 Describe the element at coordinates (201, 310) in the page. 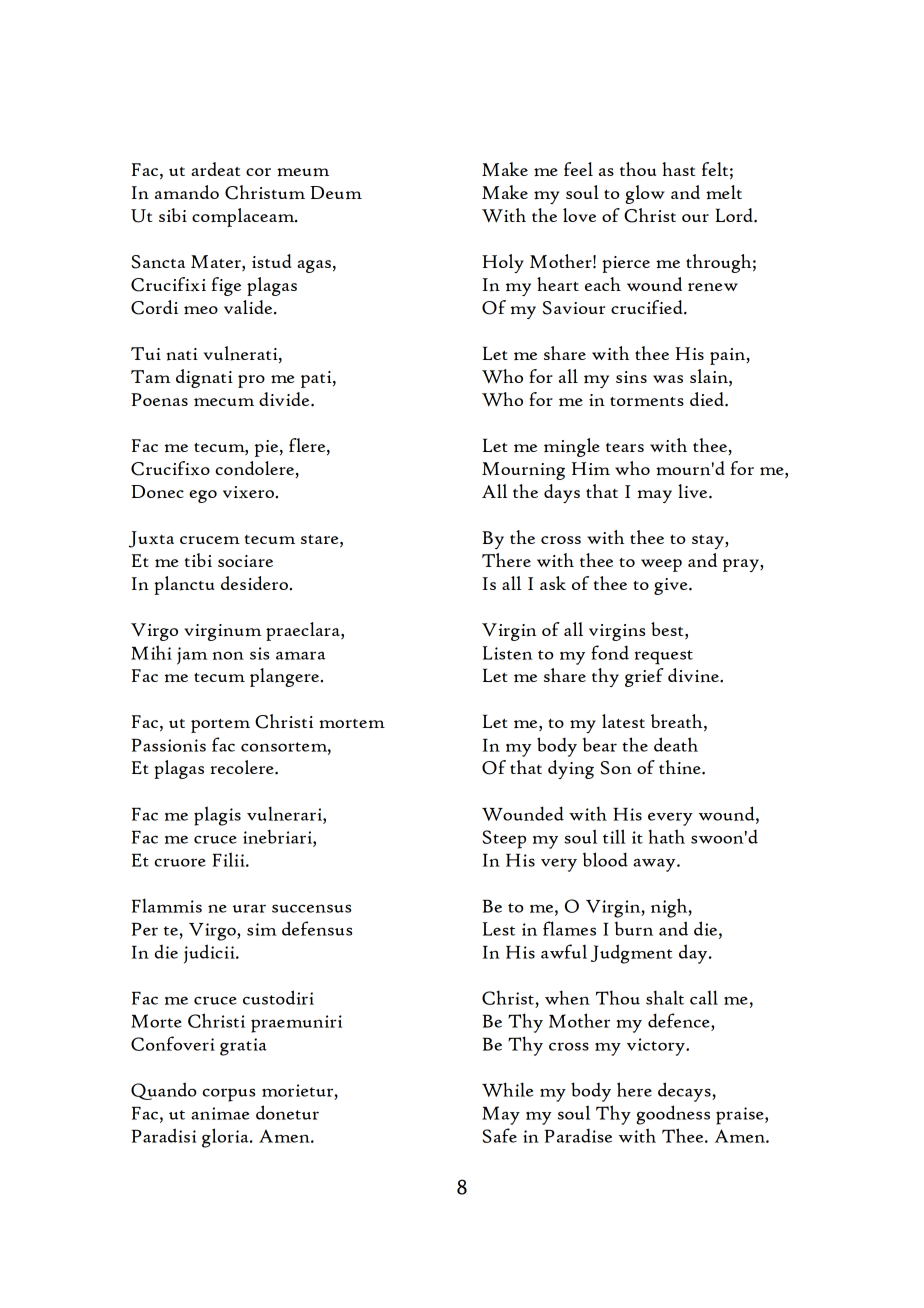

I see `meo` at that location.
